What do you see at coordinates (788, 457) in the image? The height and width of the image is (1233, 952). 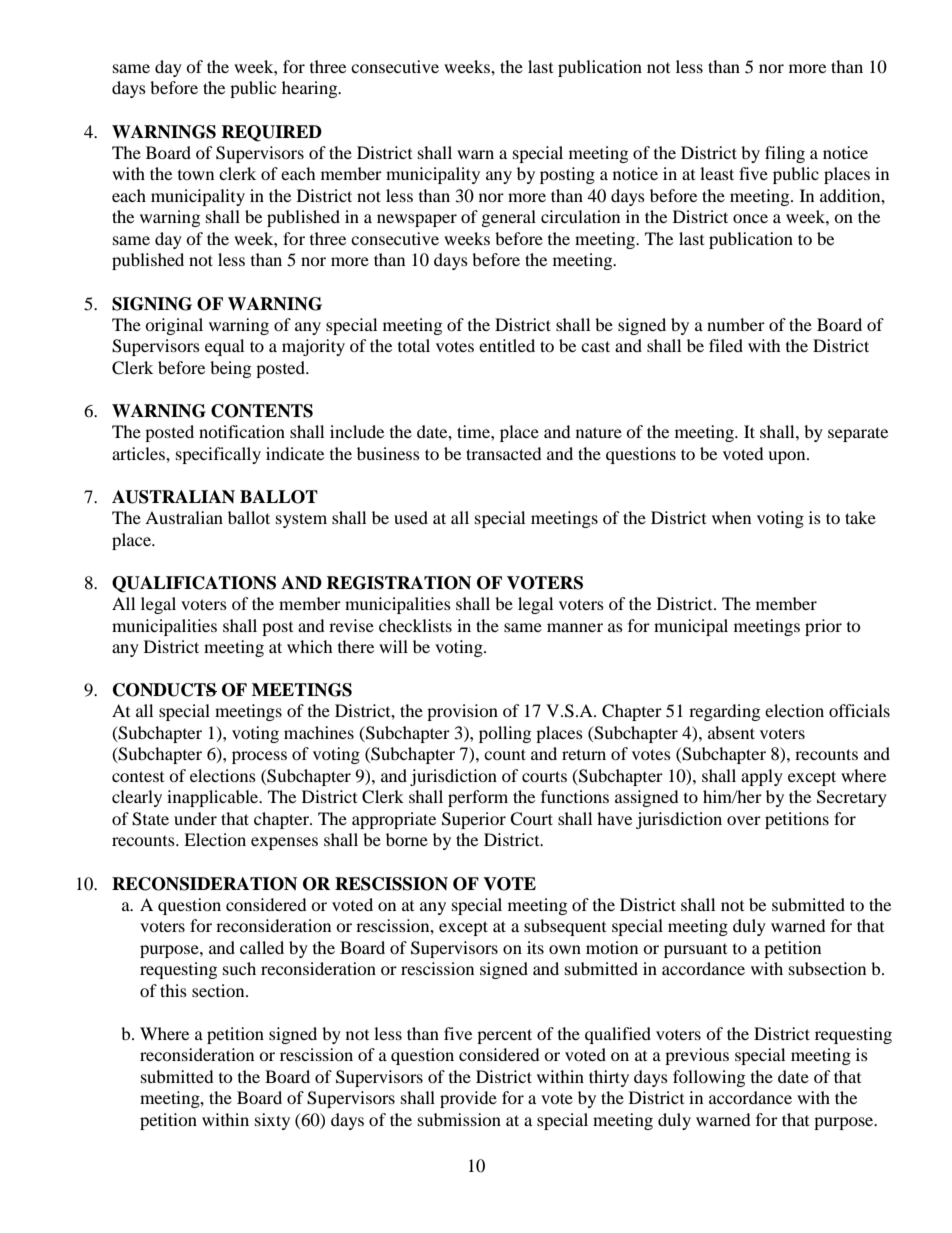 I see `upon` at bounding box center [788, 457].
